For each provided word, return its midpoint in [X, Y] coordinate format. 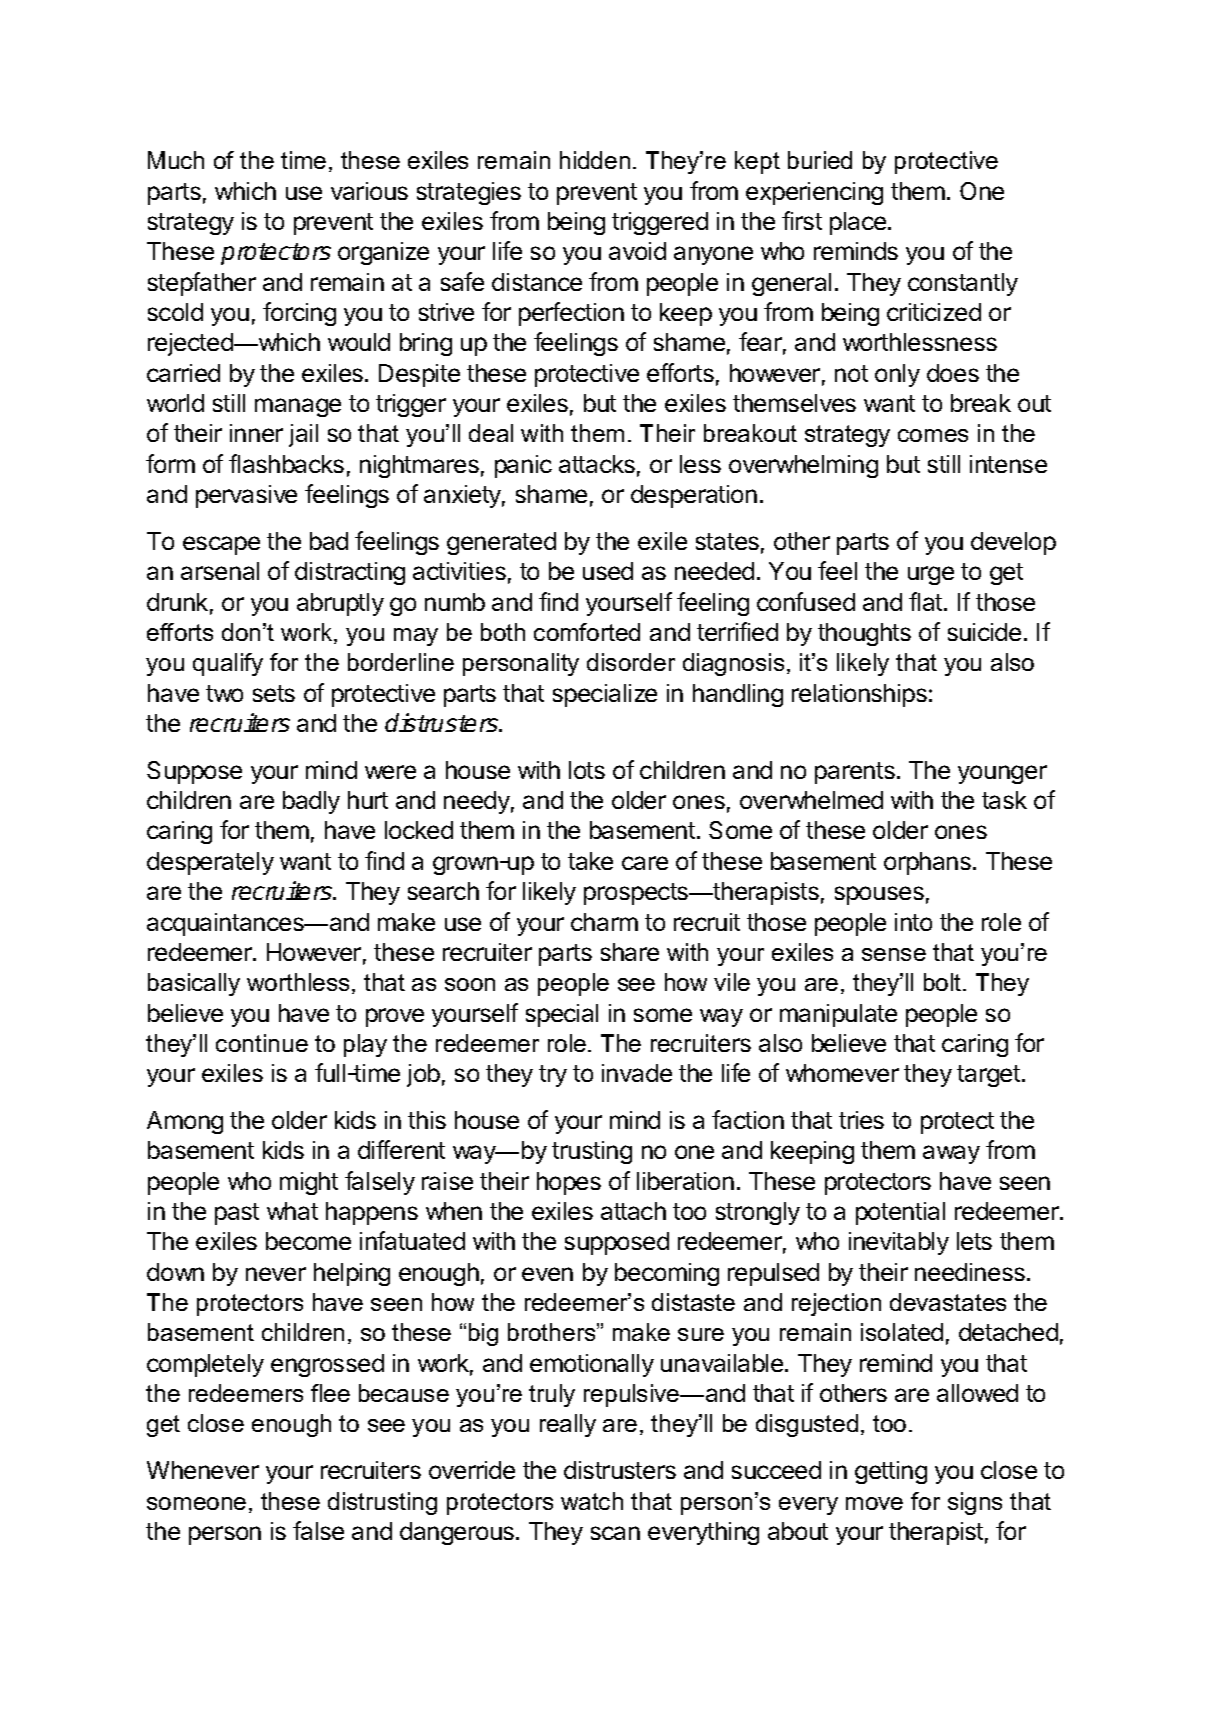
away [951, 1154]
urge [931, 575]
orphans [927, 863]
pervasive [246, 496]
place [858, 223]
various [369, 191]
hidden [595, 160]
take [590, 861]
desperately [210, 863]
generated [501, 543]
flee [330, 1393]
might [309, 1183]
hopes [569, 1183]
